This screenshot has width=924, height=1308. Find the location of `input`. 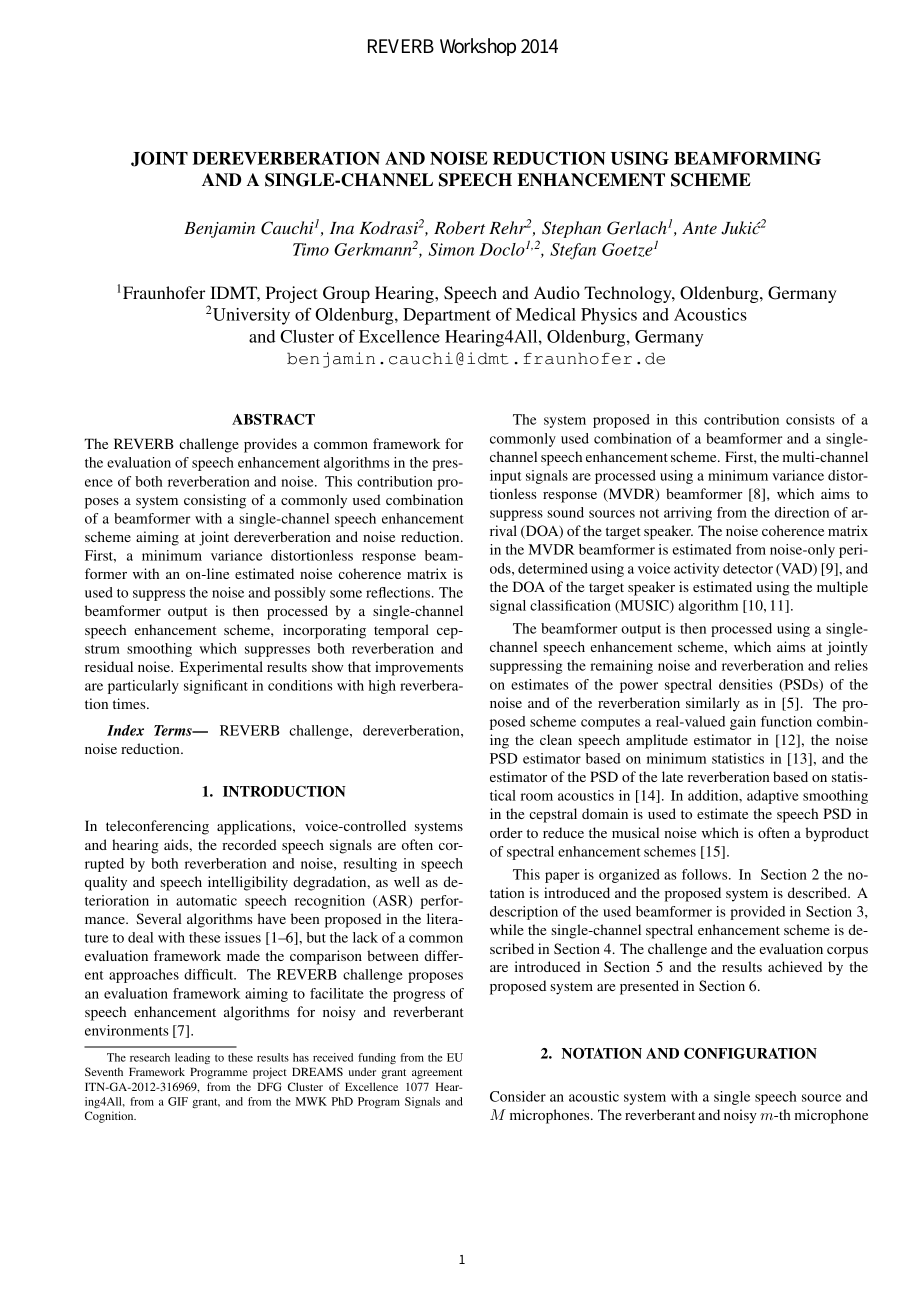

input is located at coordinates (506, 477).
